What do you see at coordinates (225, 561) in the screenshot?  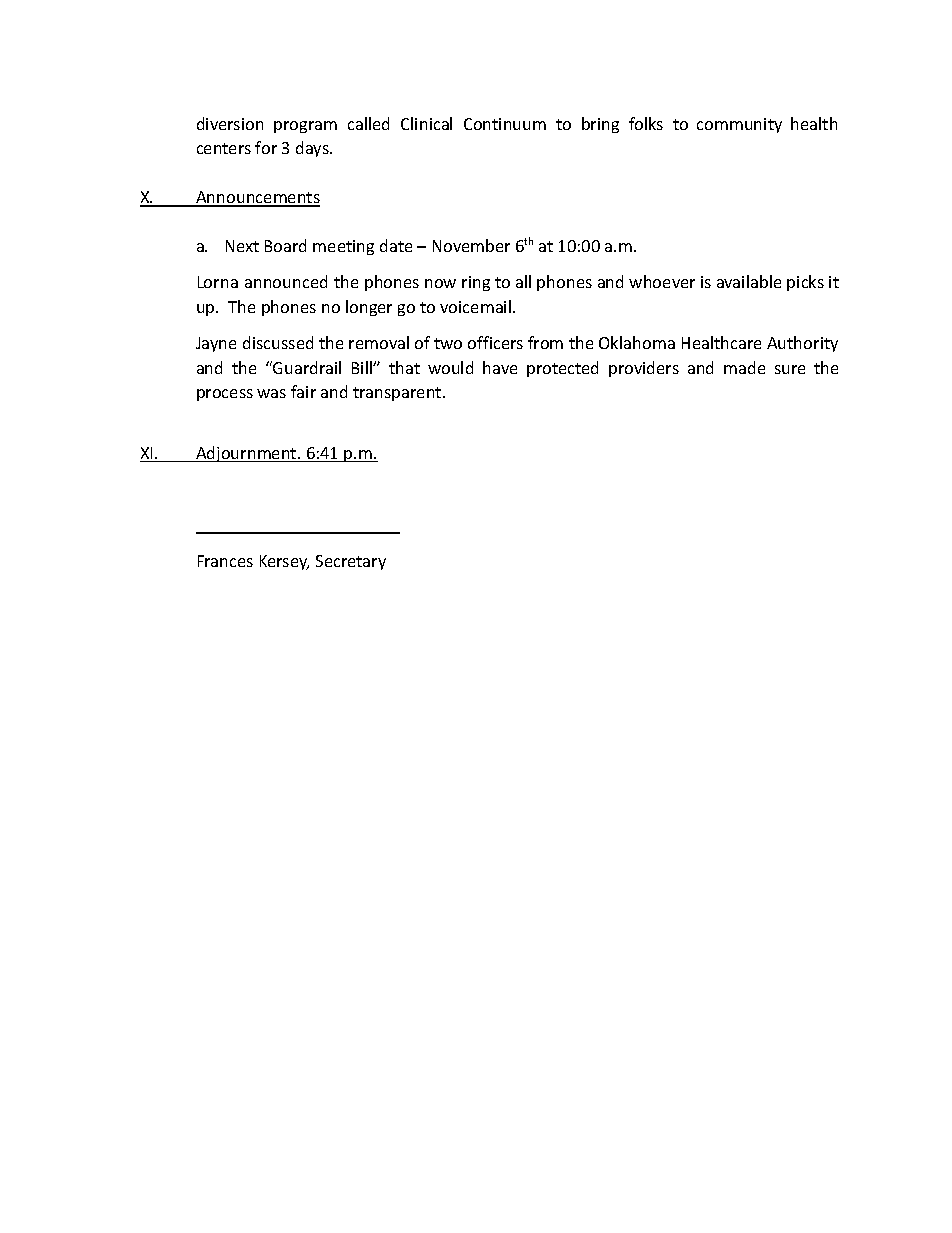 I see `Frances` at bounding box center [225, 561].
